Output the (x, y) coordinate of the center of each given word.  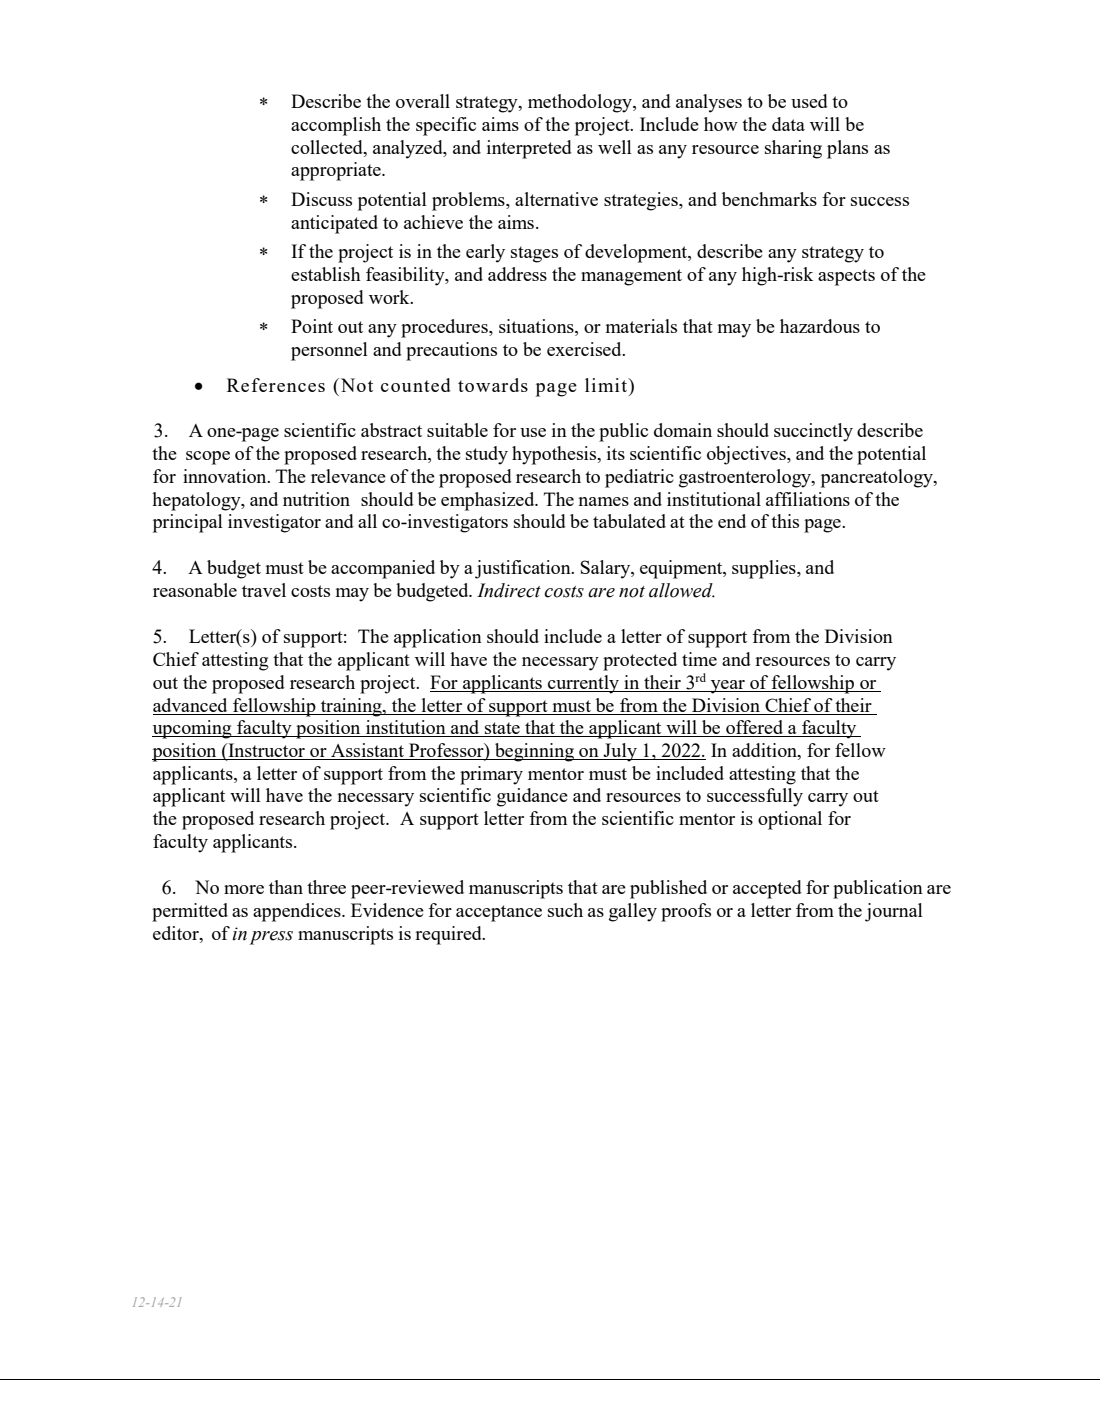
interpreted (529, 149)
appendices (298, 912)
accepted (767, 889)
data (788, 124)
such (565, 910)
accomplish (336, 126)
